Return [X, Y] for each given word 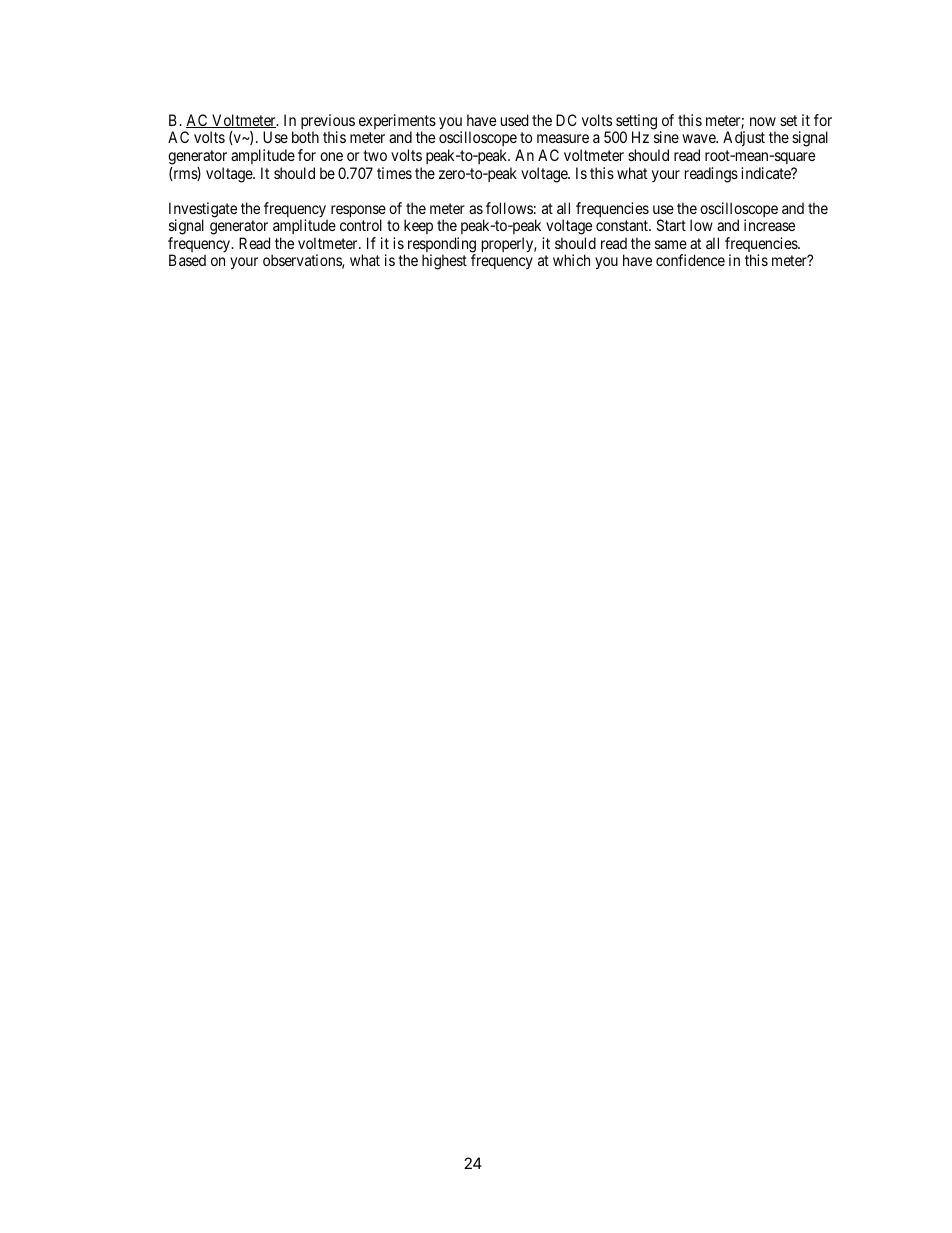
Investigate [203, 211]
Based [187, 260]
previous [328, 123]
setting [635, 123]
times [394, 173]
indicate [767, 173]
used [515, 120]
